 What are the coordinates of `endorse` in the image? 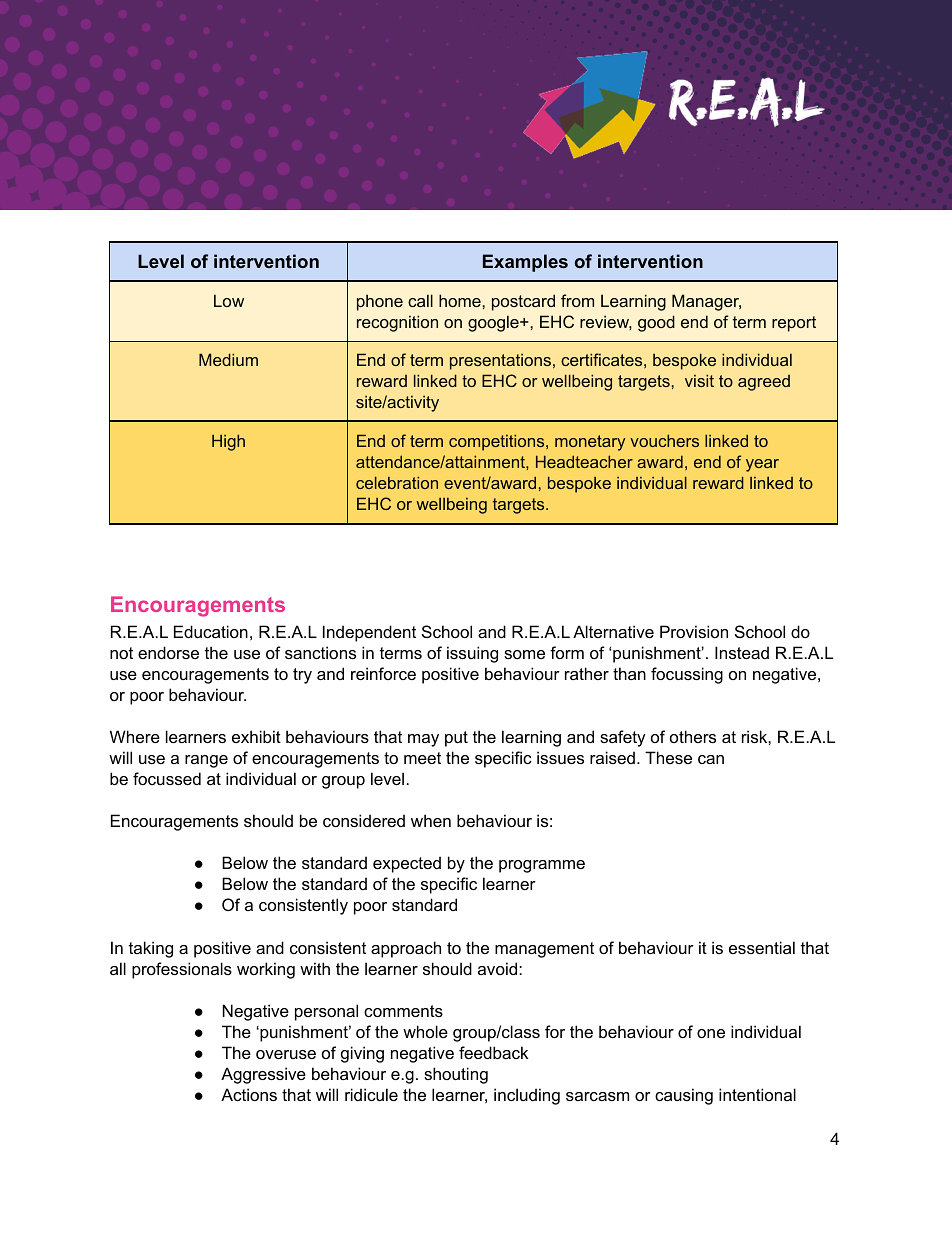 It's located at (168, 652).
